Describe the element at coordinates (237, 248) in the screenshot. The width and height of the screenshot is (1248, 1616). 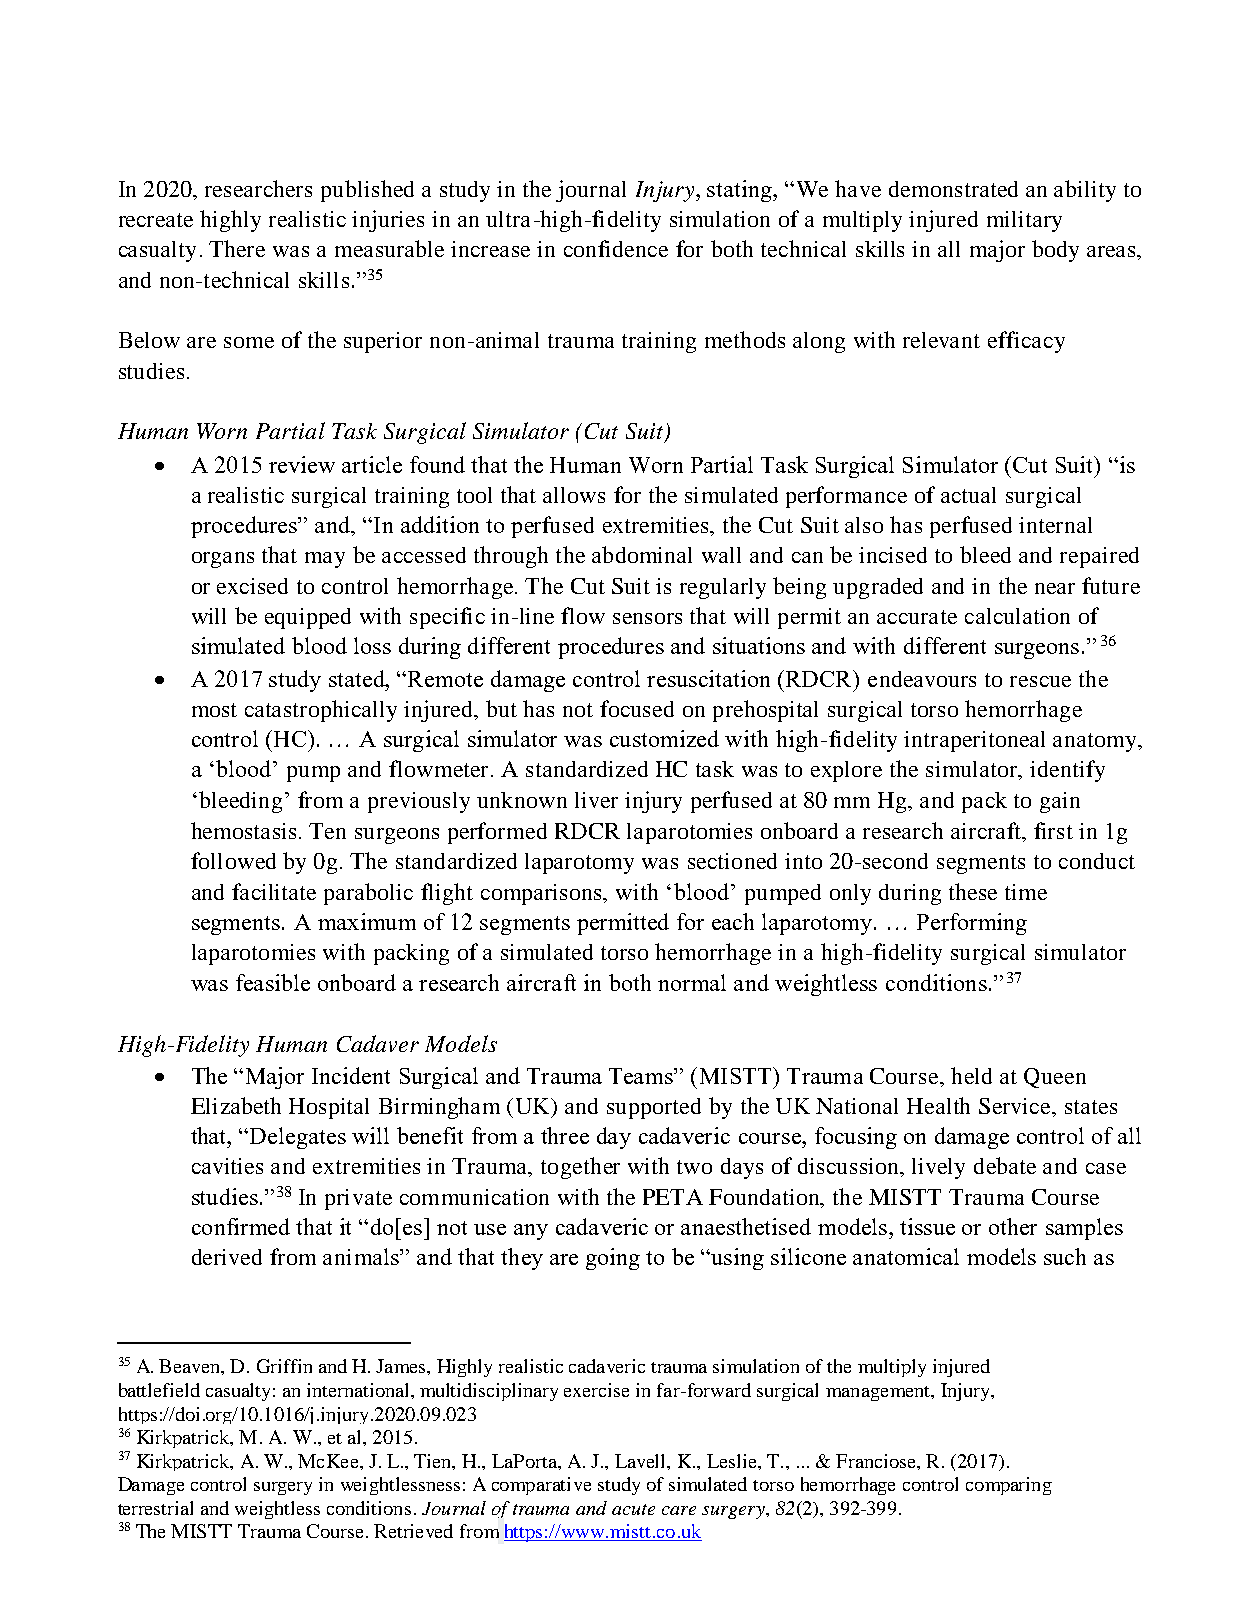
I see `There` at that location.
